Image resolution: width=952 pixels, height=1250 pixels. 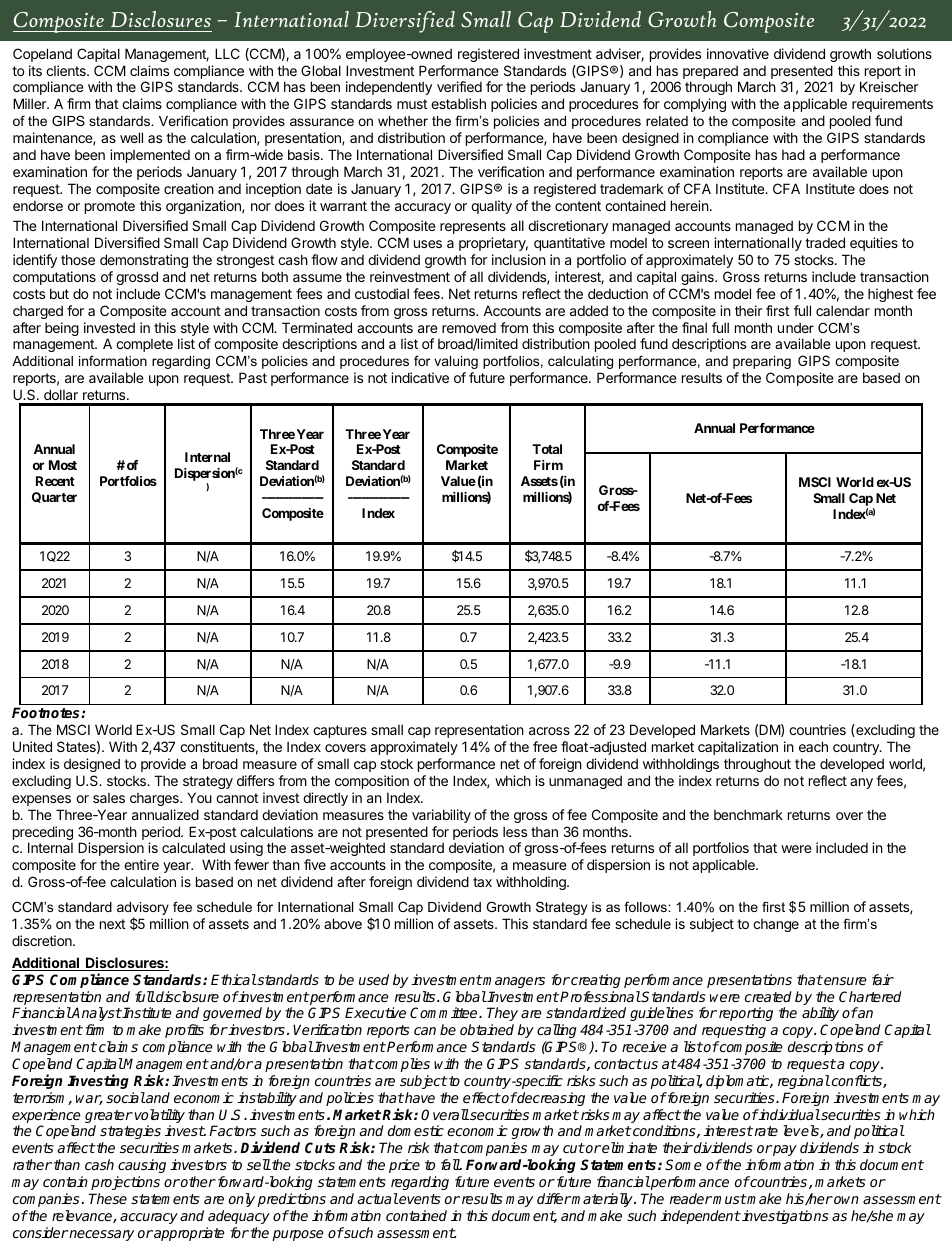 What do you see at coordinates (549, 731) in the screenshot?
I see `across` at bounding box center [549, 731].
